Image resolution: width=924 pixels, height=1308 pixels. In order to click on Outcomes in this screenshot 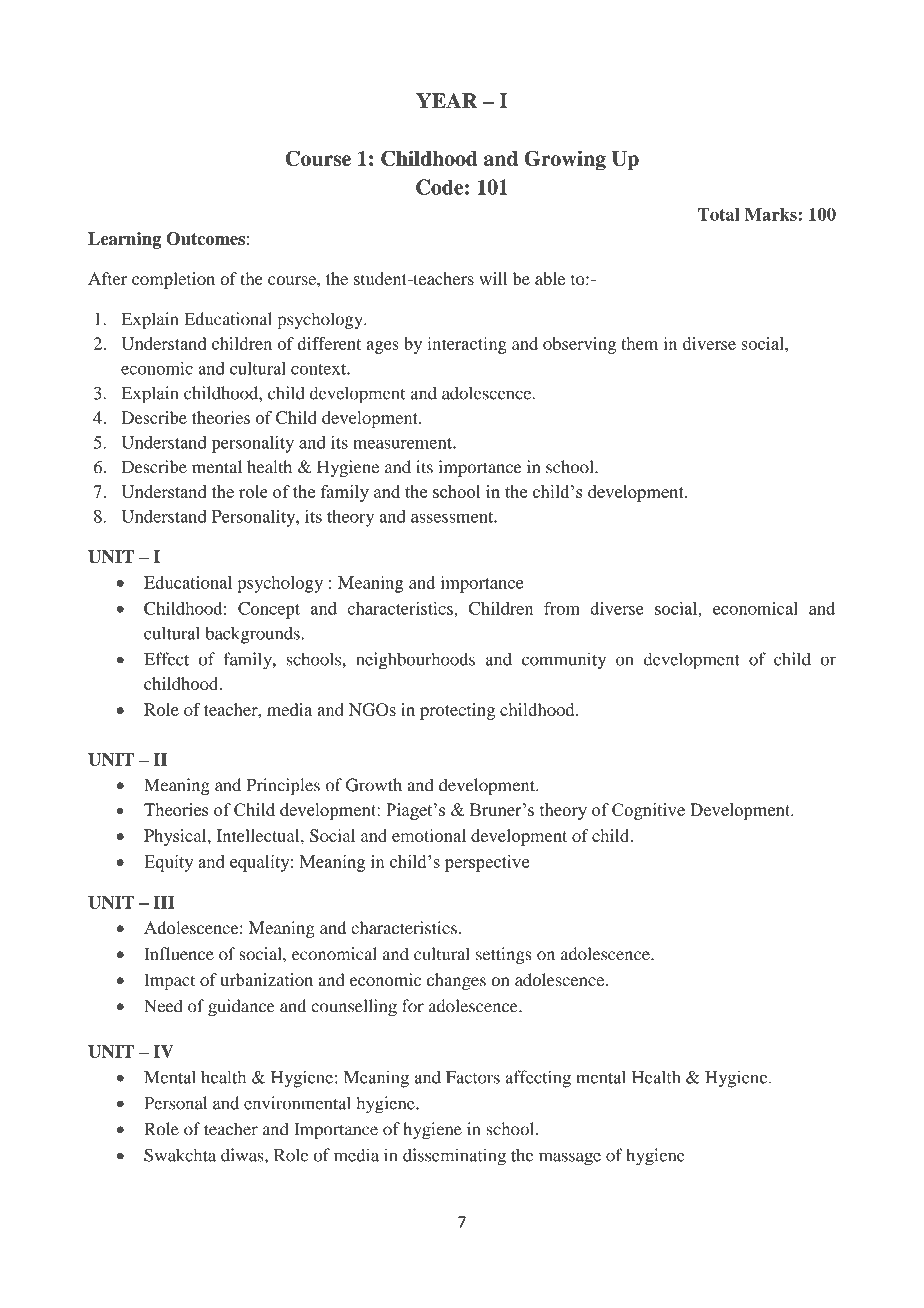, I will do `click(205, 238)`.
